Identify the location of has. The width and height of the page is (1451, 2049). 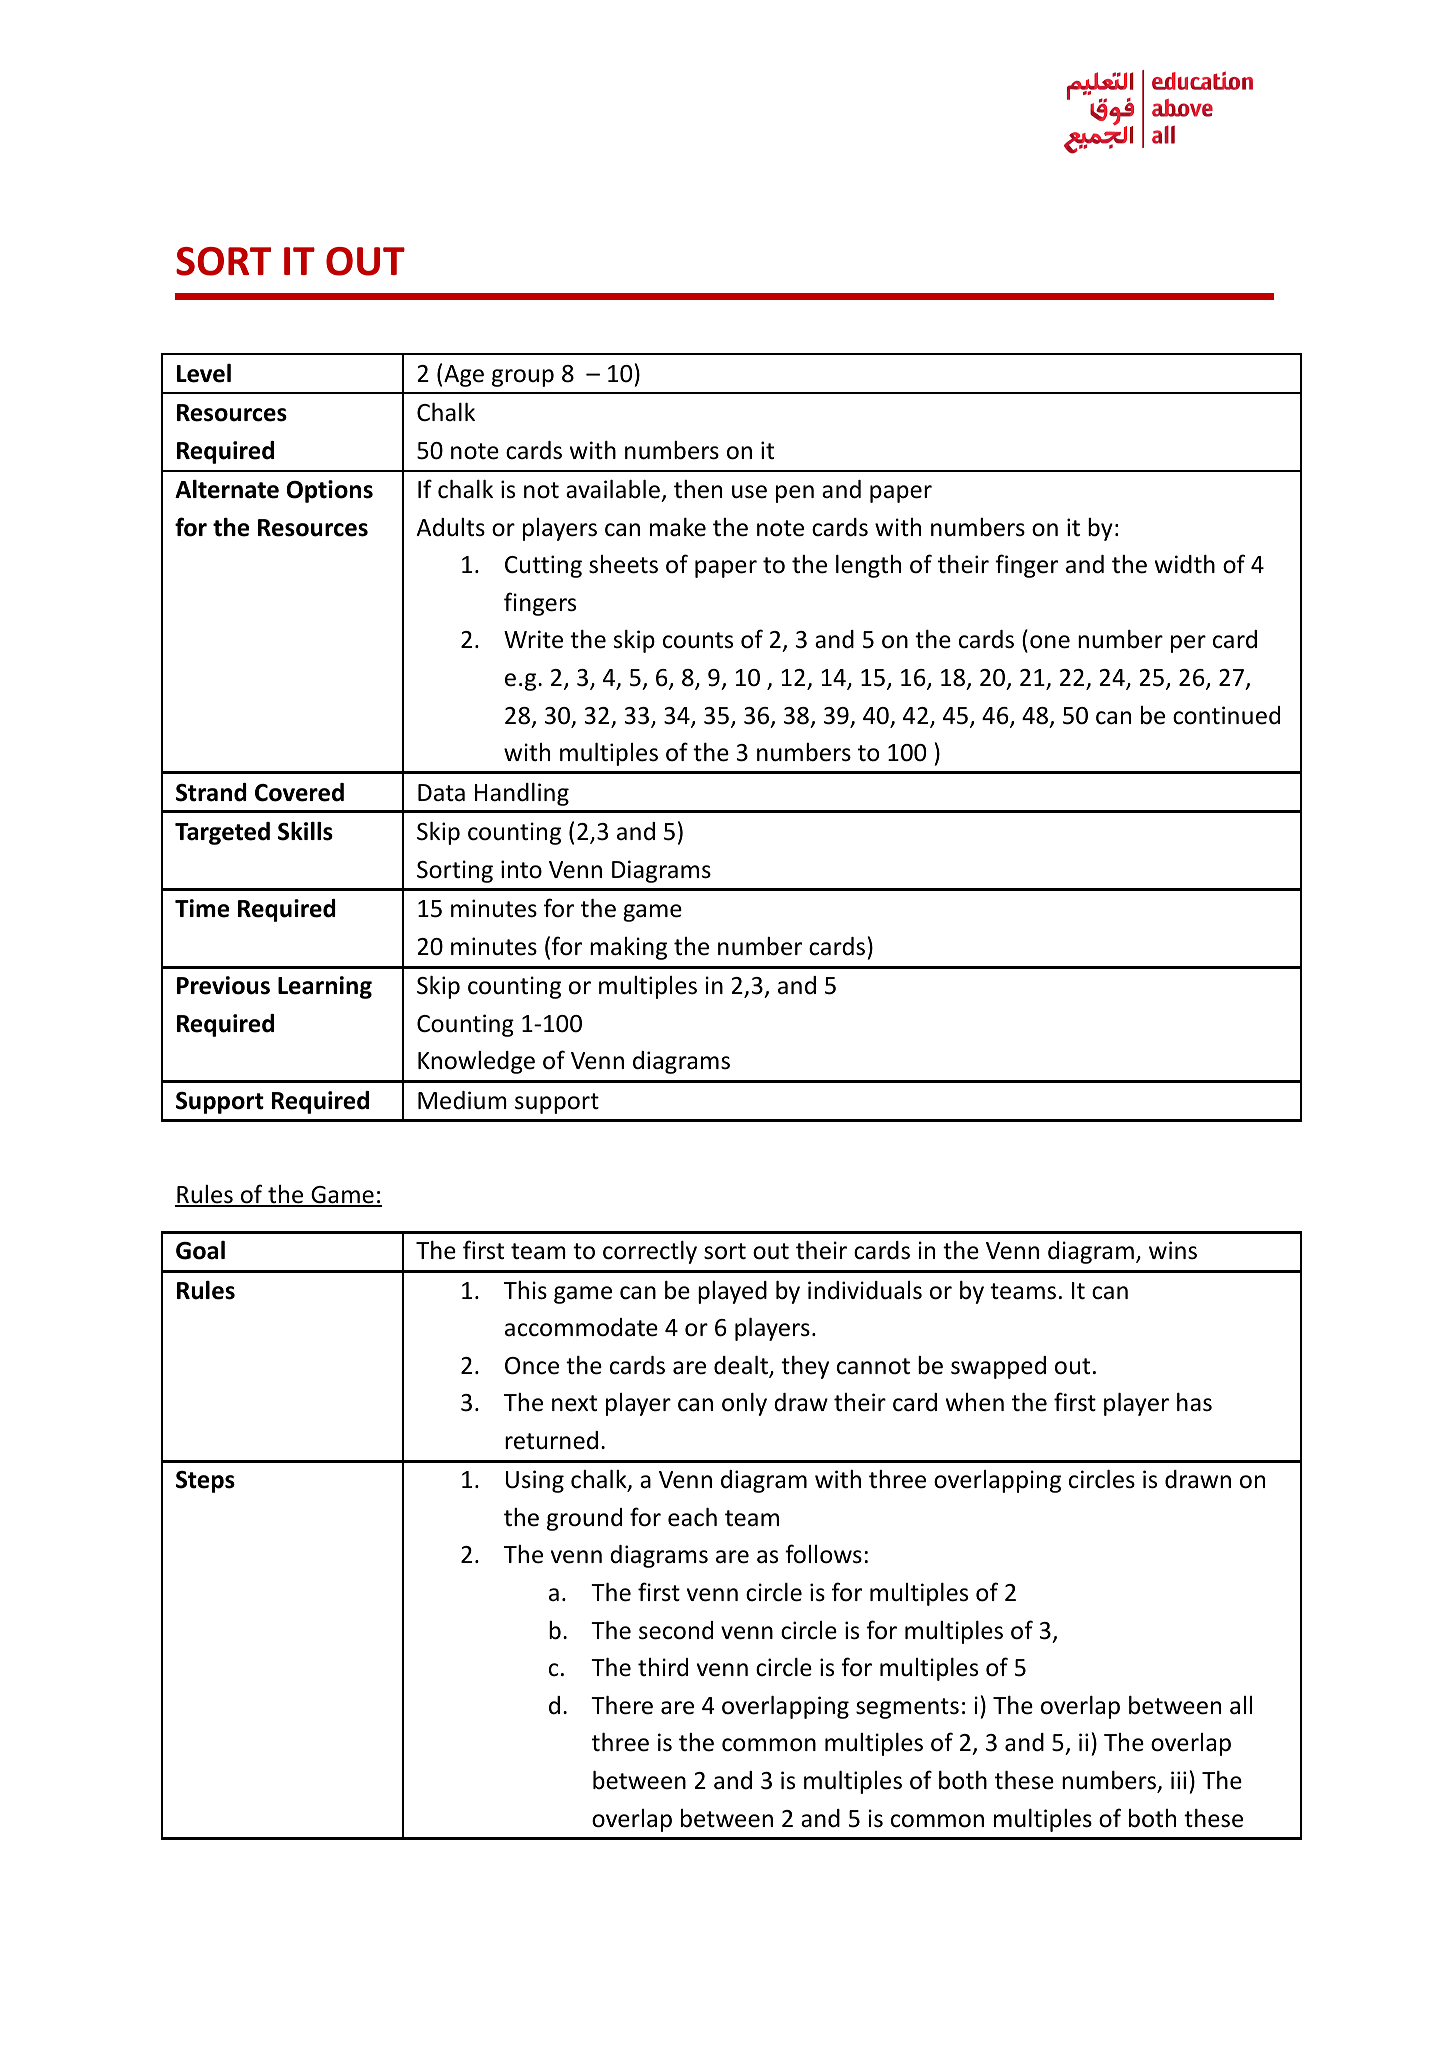
(1194, 1402).
